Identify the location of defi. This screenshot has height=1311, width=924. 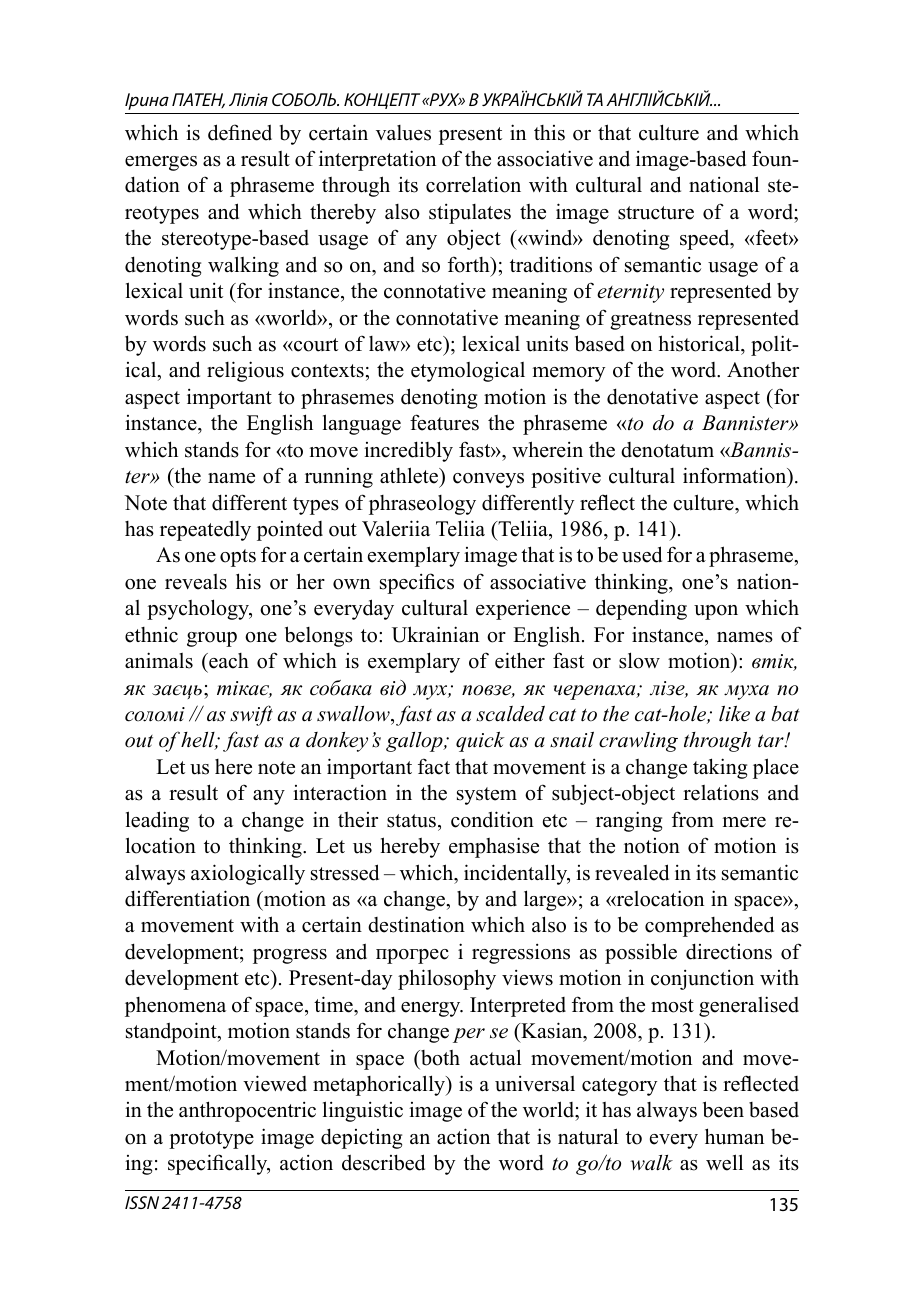
(224, 132).
